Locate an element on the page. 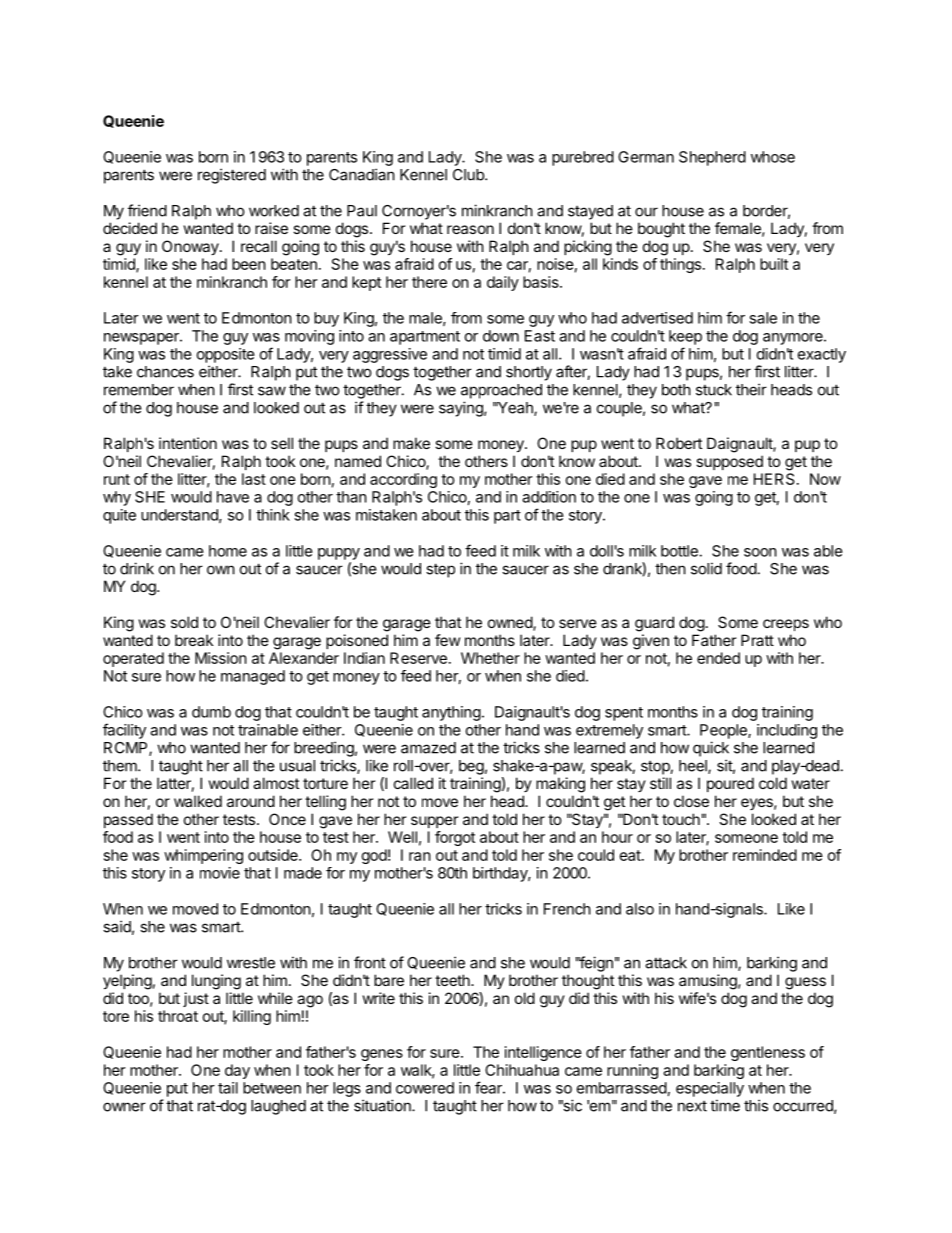  Shepherd is located at coordinates (712, 158).
